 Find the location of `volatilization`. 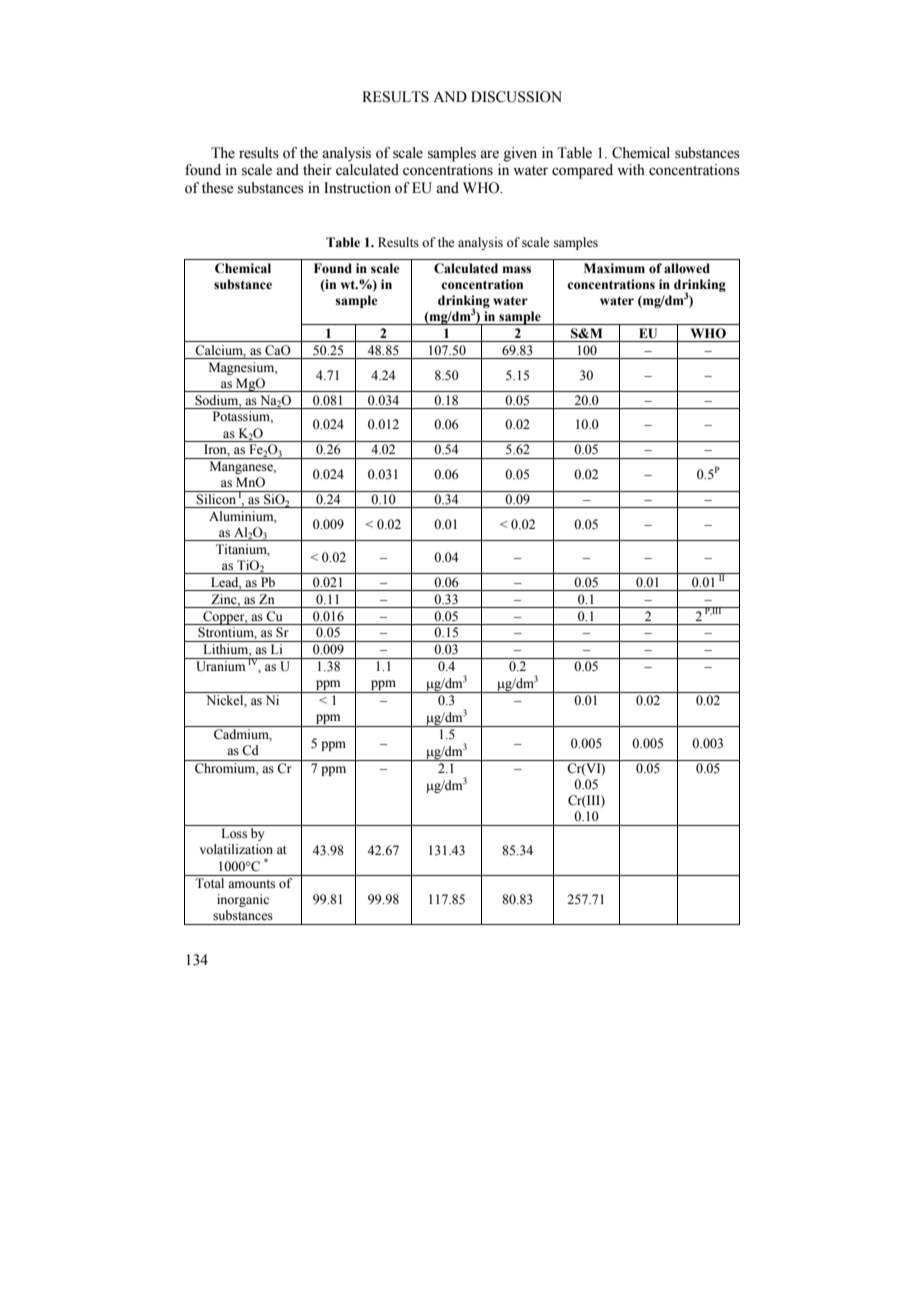

volatilization is located at coordinates (236, 849).
